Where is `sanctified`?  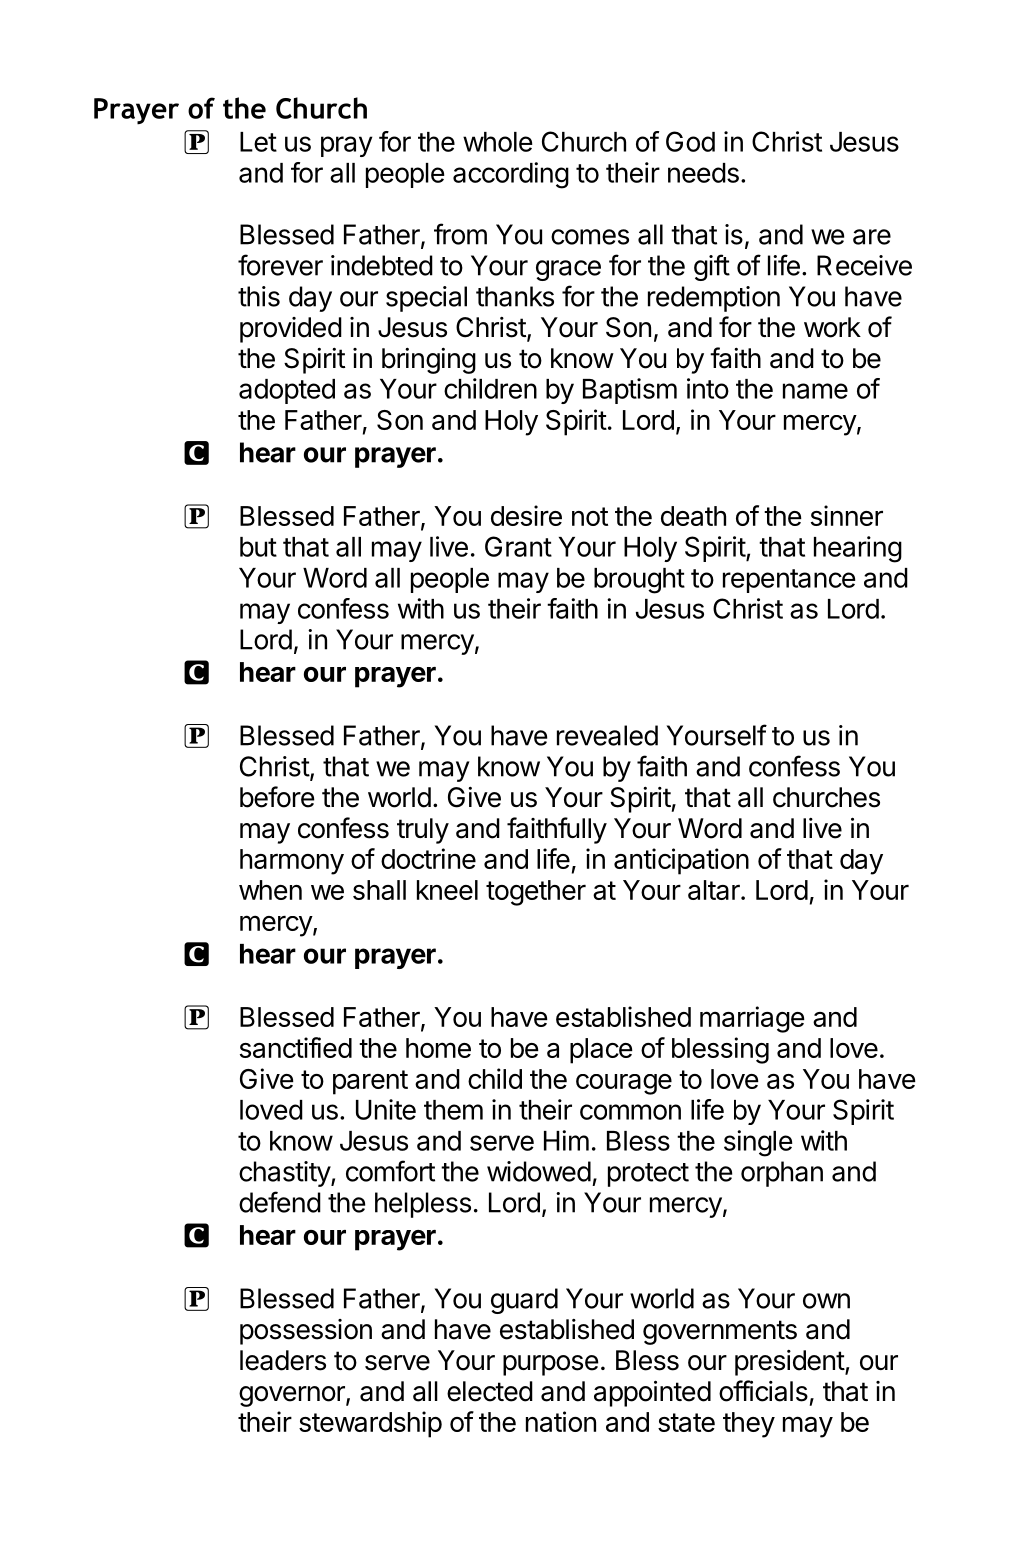 sanctified is located at coordinates (296, 1047).
